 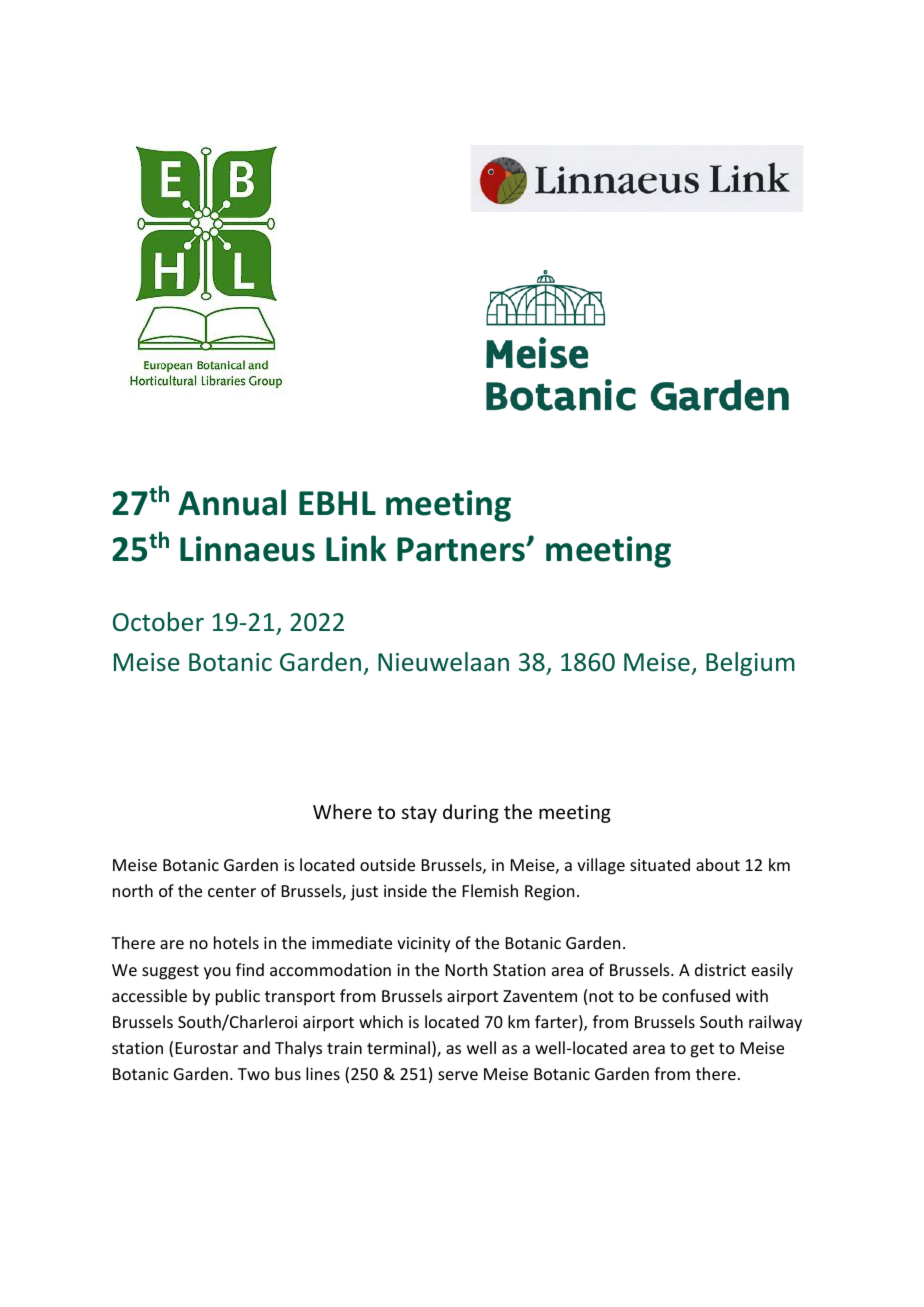 I want to click on during, so click(x=471, y=813).
